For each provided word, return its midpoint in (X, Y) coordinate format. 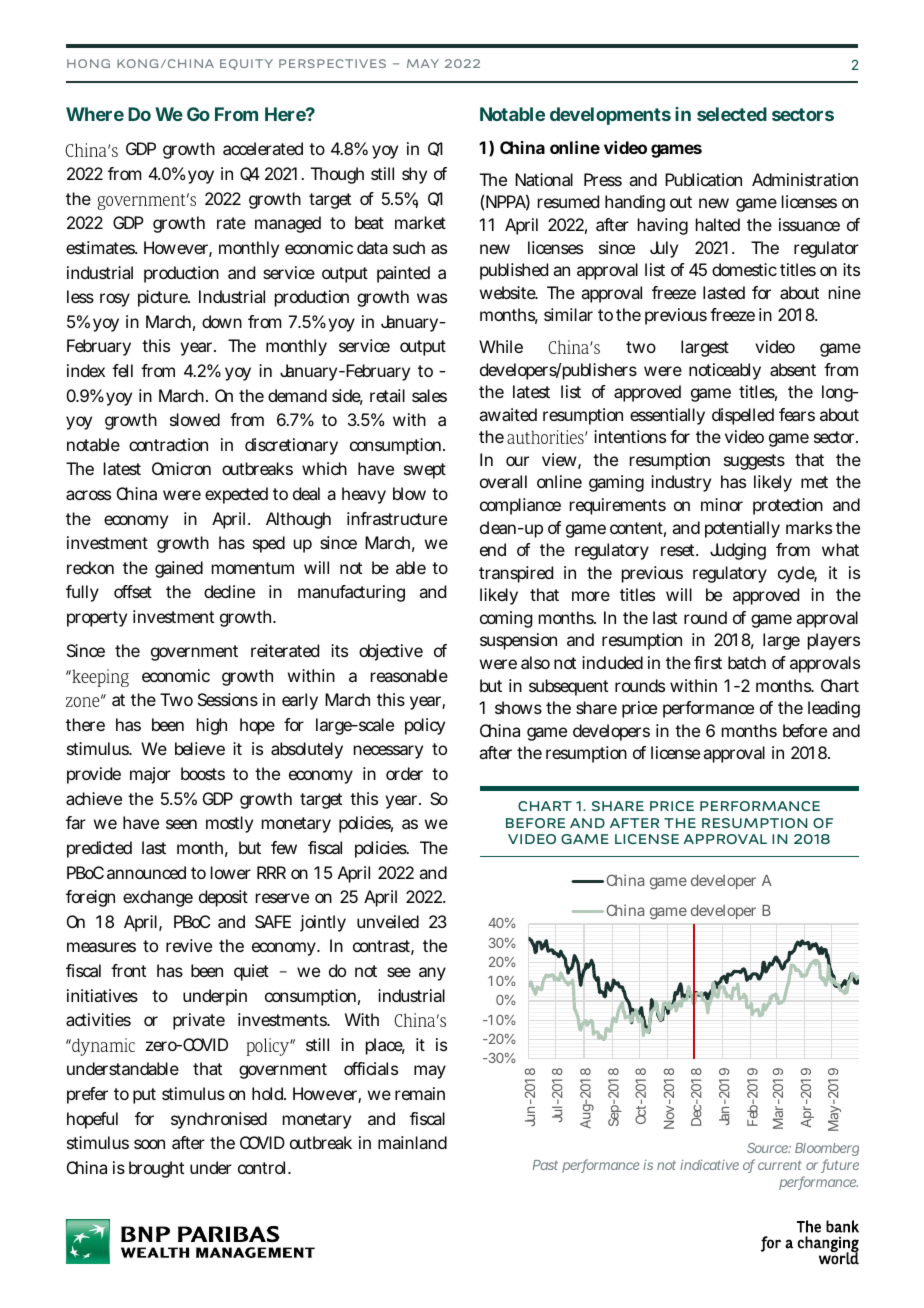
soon (149, 1144)
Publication (703, 179)
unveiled (388, 921)
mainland (412, 1142)
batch (747, 662)
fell (122, 370)
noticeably (725, 371)
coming (506, 619)
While (501, 346)
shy (414, 175)
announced (146, 872)
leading (834, 709)
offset (133, 591)
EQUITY (246, 64)
